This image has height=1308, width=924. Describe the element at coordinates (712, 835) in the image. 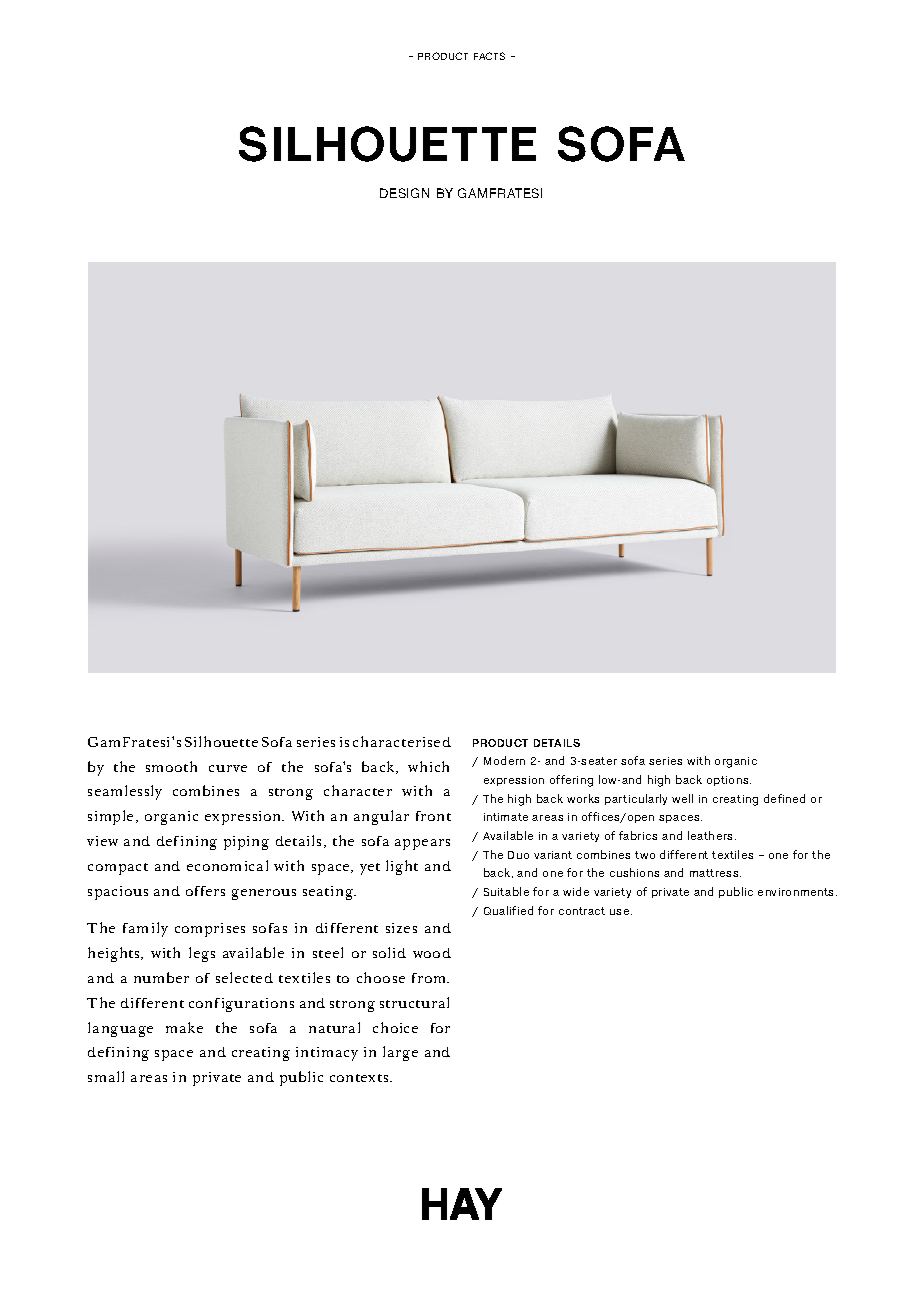

I see `leathers` at that location.
